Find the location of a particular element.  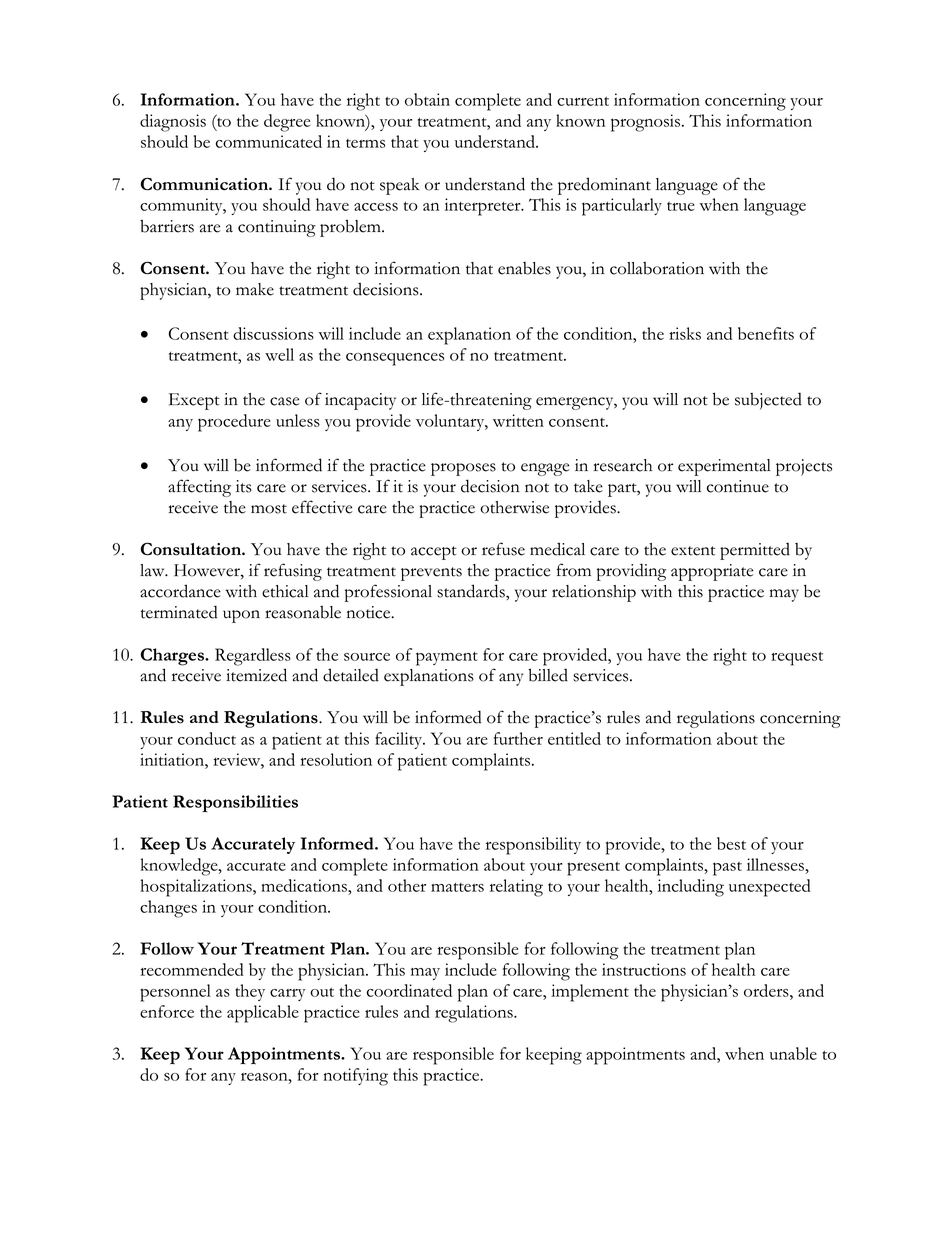

written is located at coordinates (518, 420).
